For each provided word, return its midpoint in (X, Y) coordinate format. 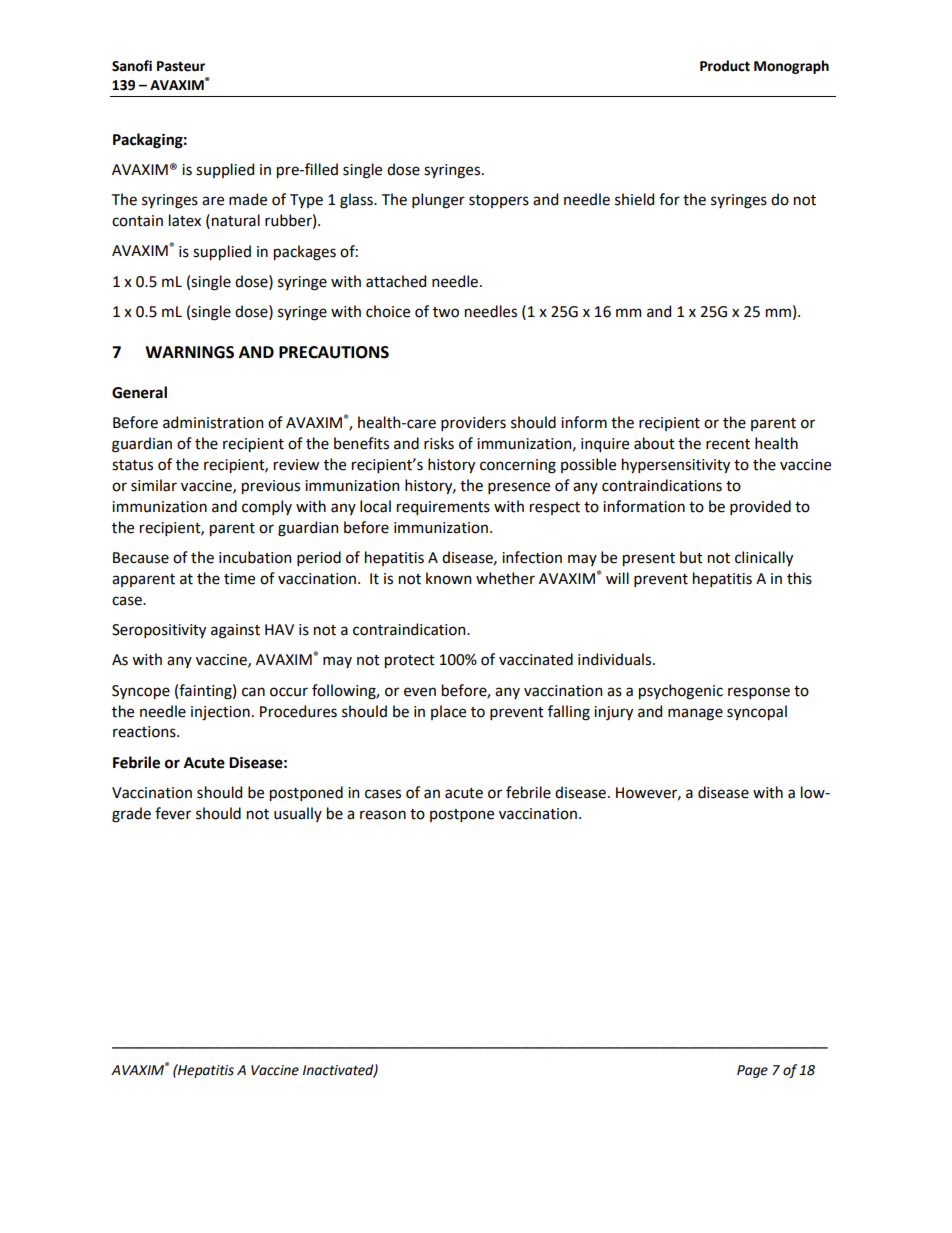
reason (383, 815)
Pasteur (181, 66)
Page (752, 1071)
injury (613, 713)
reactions (145, 732)
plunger (438, 201)
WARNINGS (189, 352)
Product (725, 66)
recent (728, 444)
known (448, 578)
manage (695, 714)
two (446, 312)
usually (298, 814)
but (691, 557)
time (239, 579)
